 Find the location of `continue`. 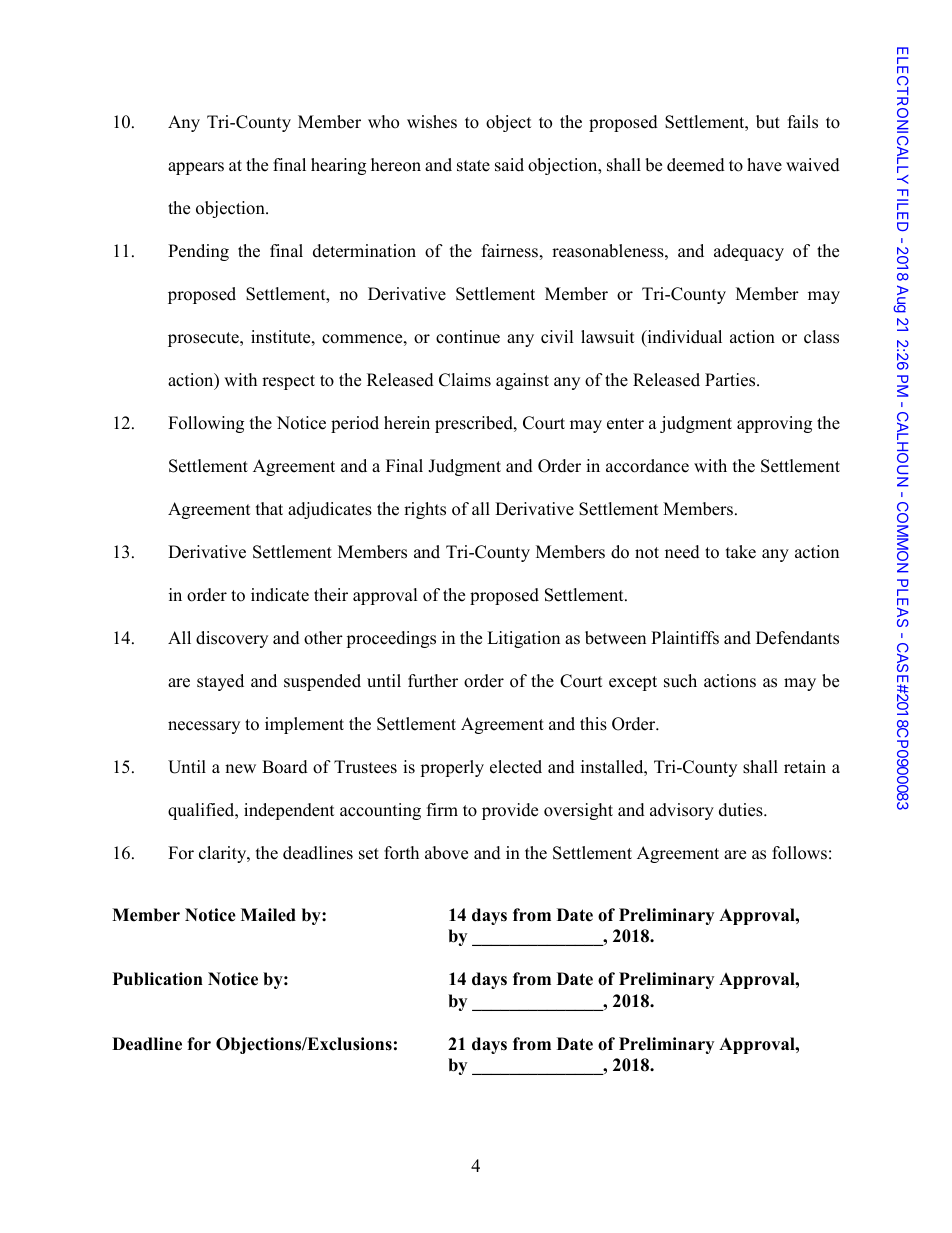

continue is located at coordinates (468, 337).
